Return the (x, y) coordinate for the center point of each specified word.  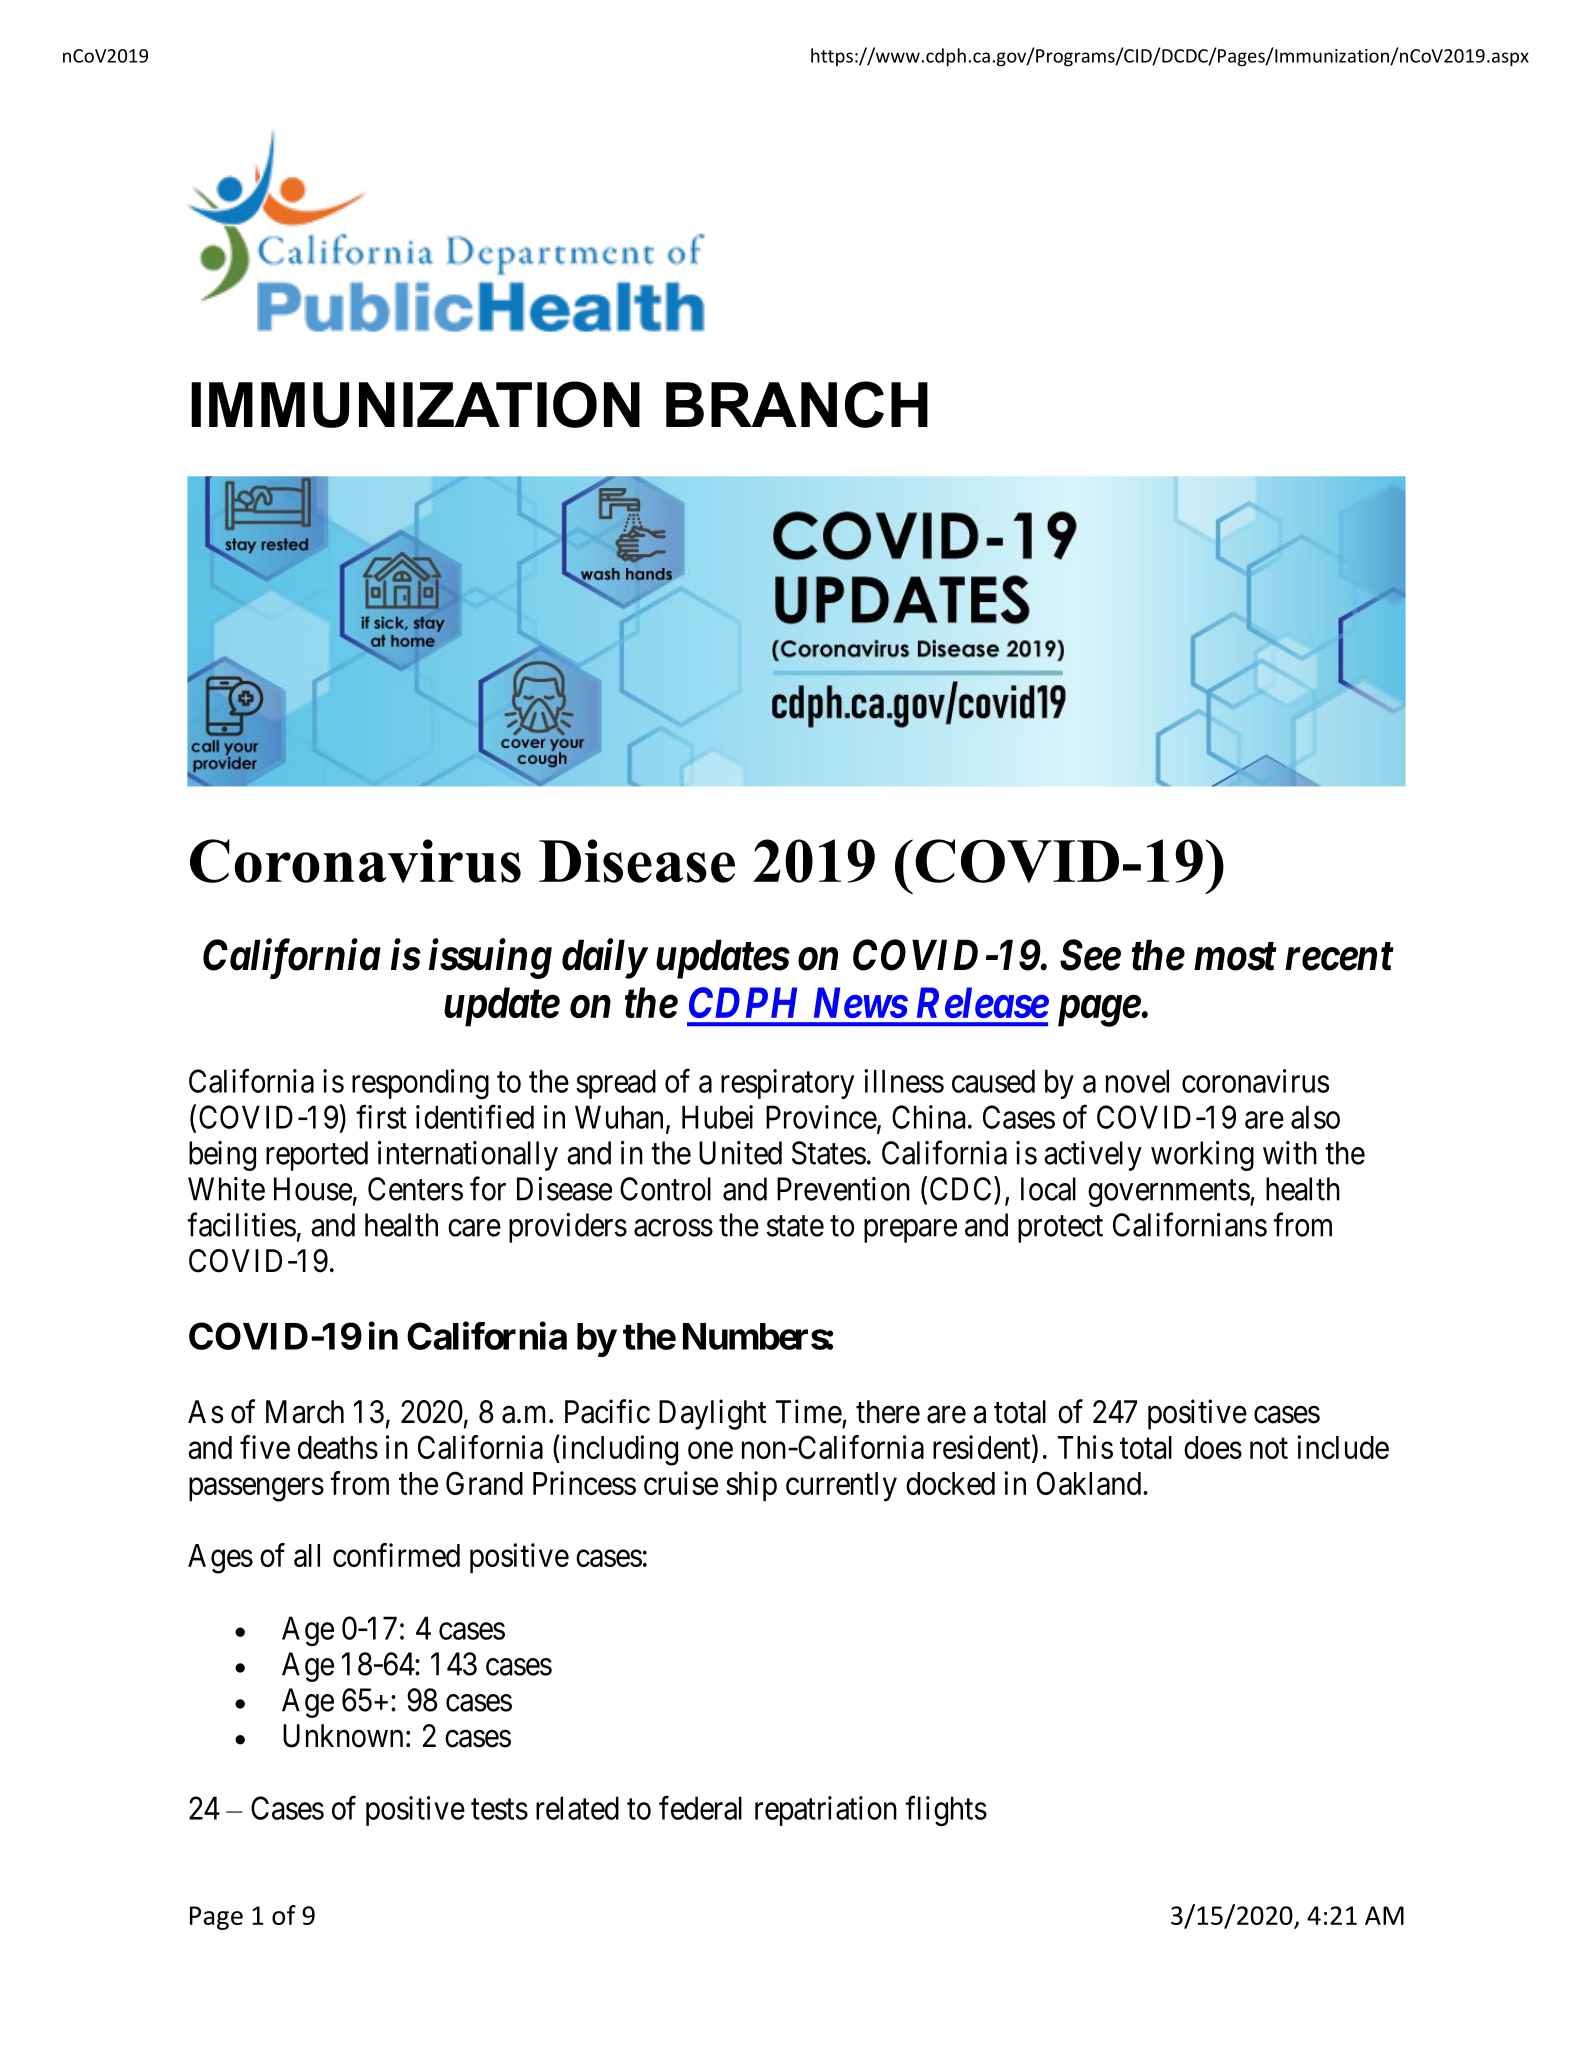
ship (751, 1486)
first (381, 1117)
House (313, 1189)
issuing (490, 959)
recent (1339, 957)
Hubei (717, 1117)
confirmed (396, 1555)
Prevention (843, 1189)
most (1235, 957)
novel (1137, 1081)
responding (420, 1084)
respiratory (787, 1084)
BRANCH (797, 404)
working (1202, 1156)
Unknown (343, 1736)
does (1213, 1447)
